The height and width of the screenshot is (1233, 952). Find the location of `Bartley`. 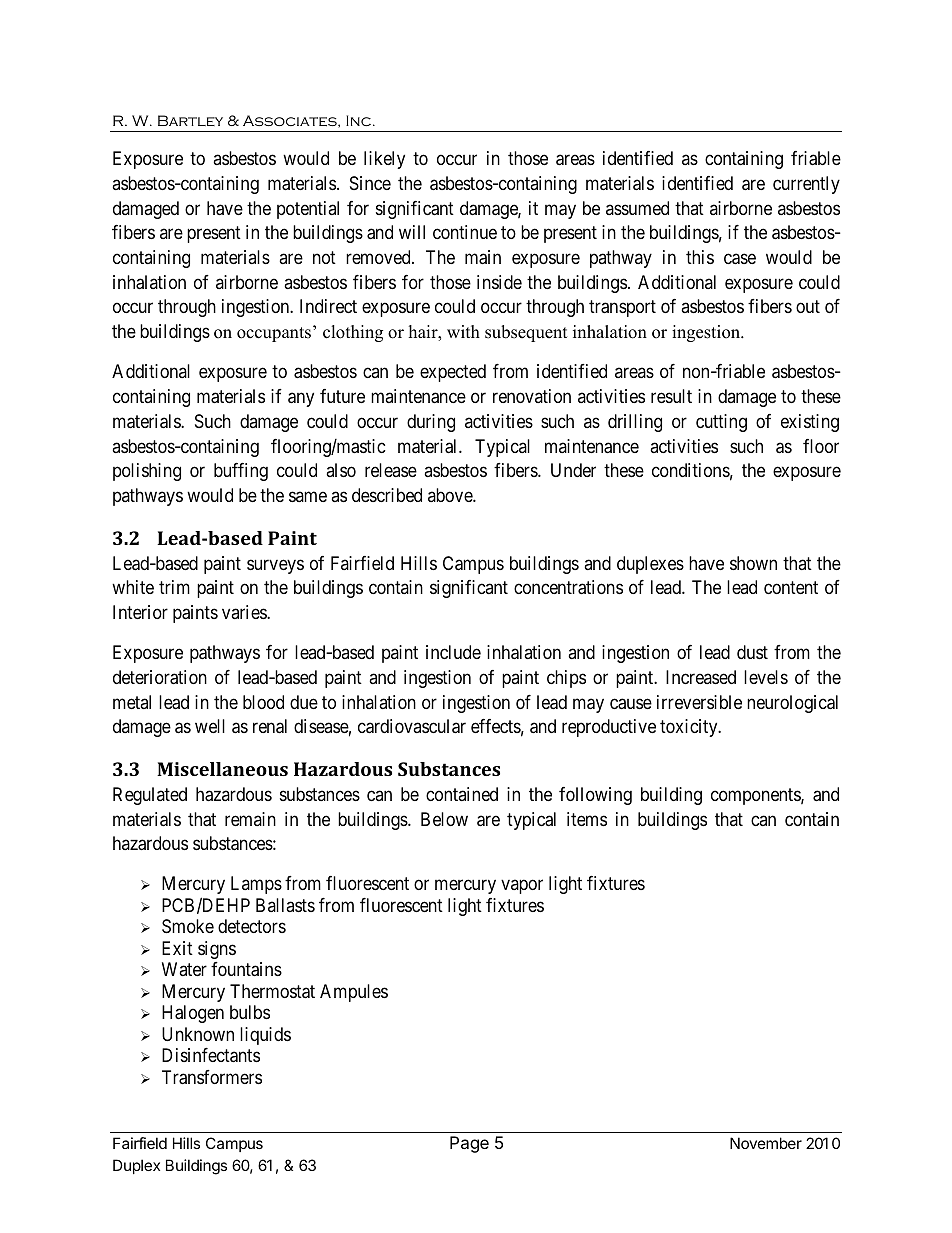

Bartley is located at coordinates (190, 120).
